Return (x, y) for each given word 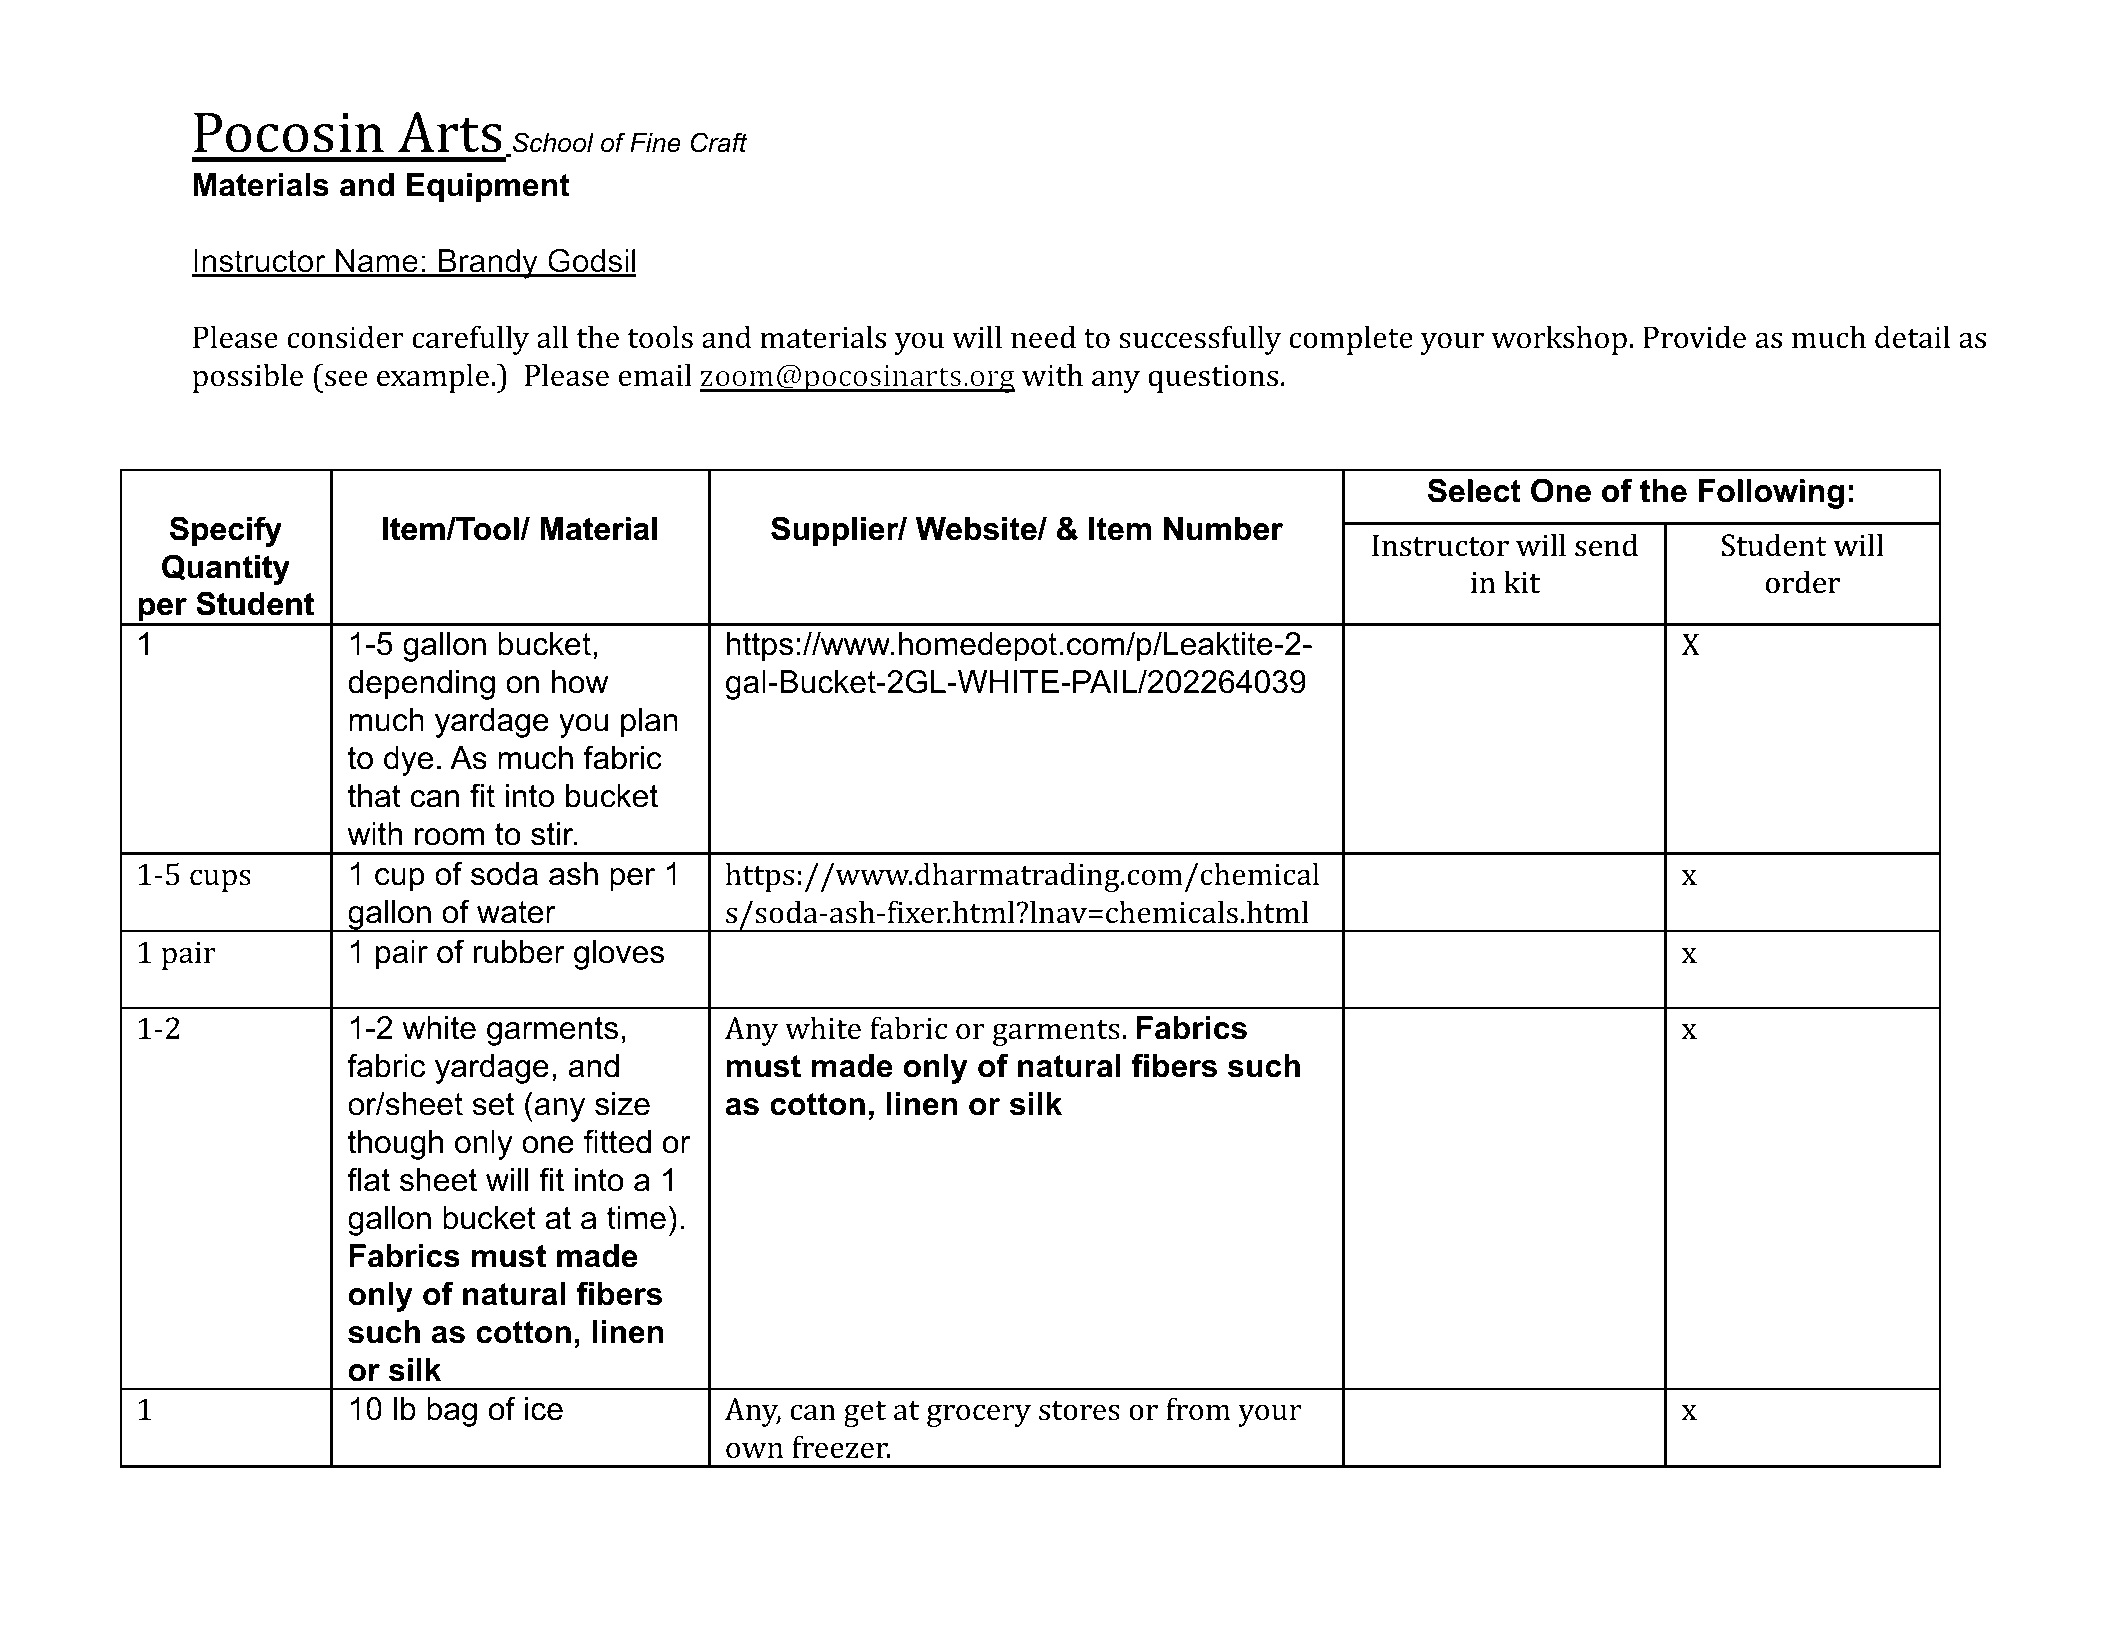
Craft (719, 142)
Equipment (488, 188)
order (1803, 582)
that (374, 796)
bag (452, 1412)
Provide (1694, 337)
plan (649, 723)
